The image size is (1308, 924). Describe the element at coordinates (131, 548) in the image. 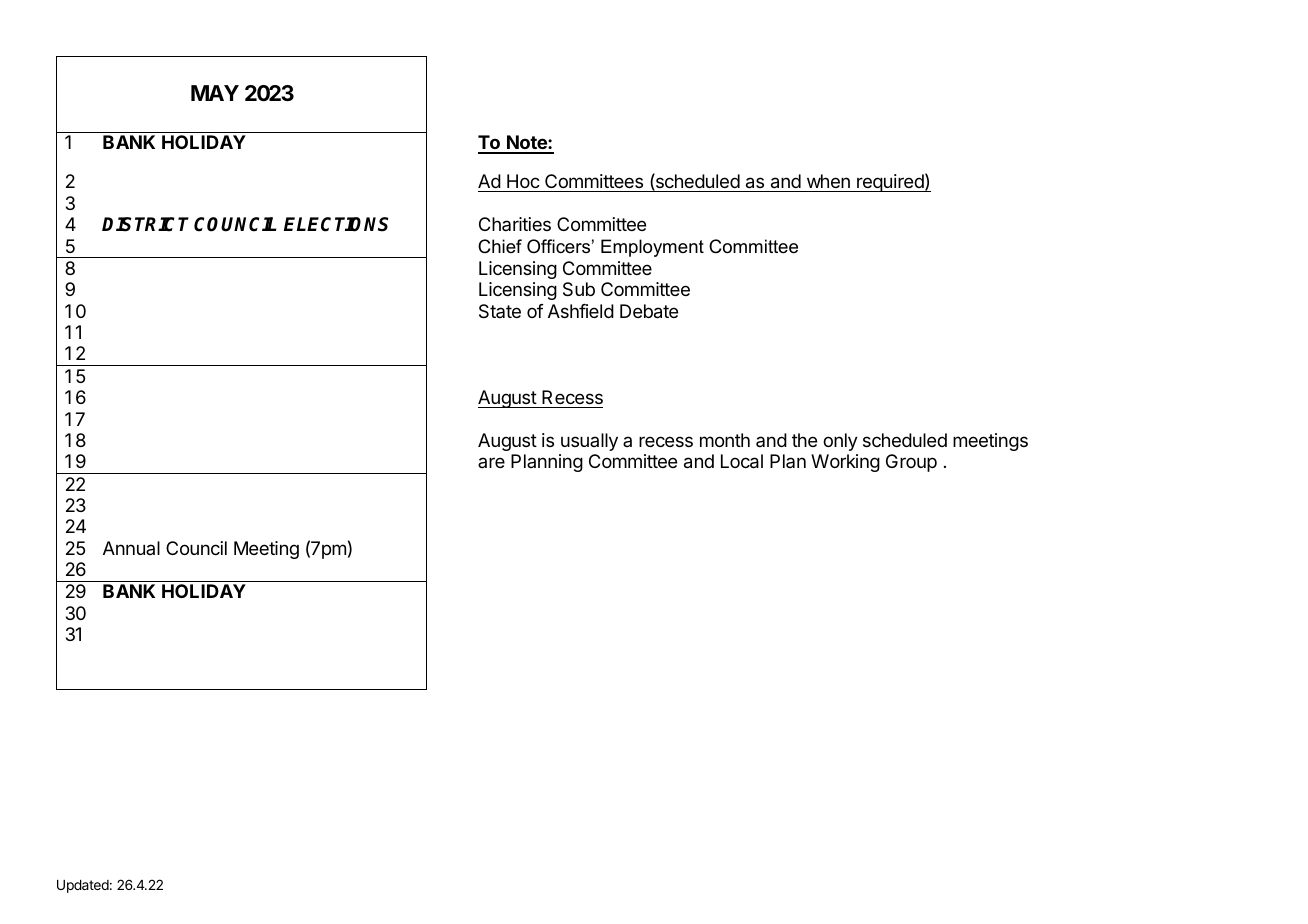

I see `Annual` at that location.
